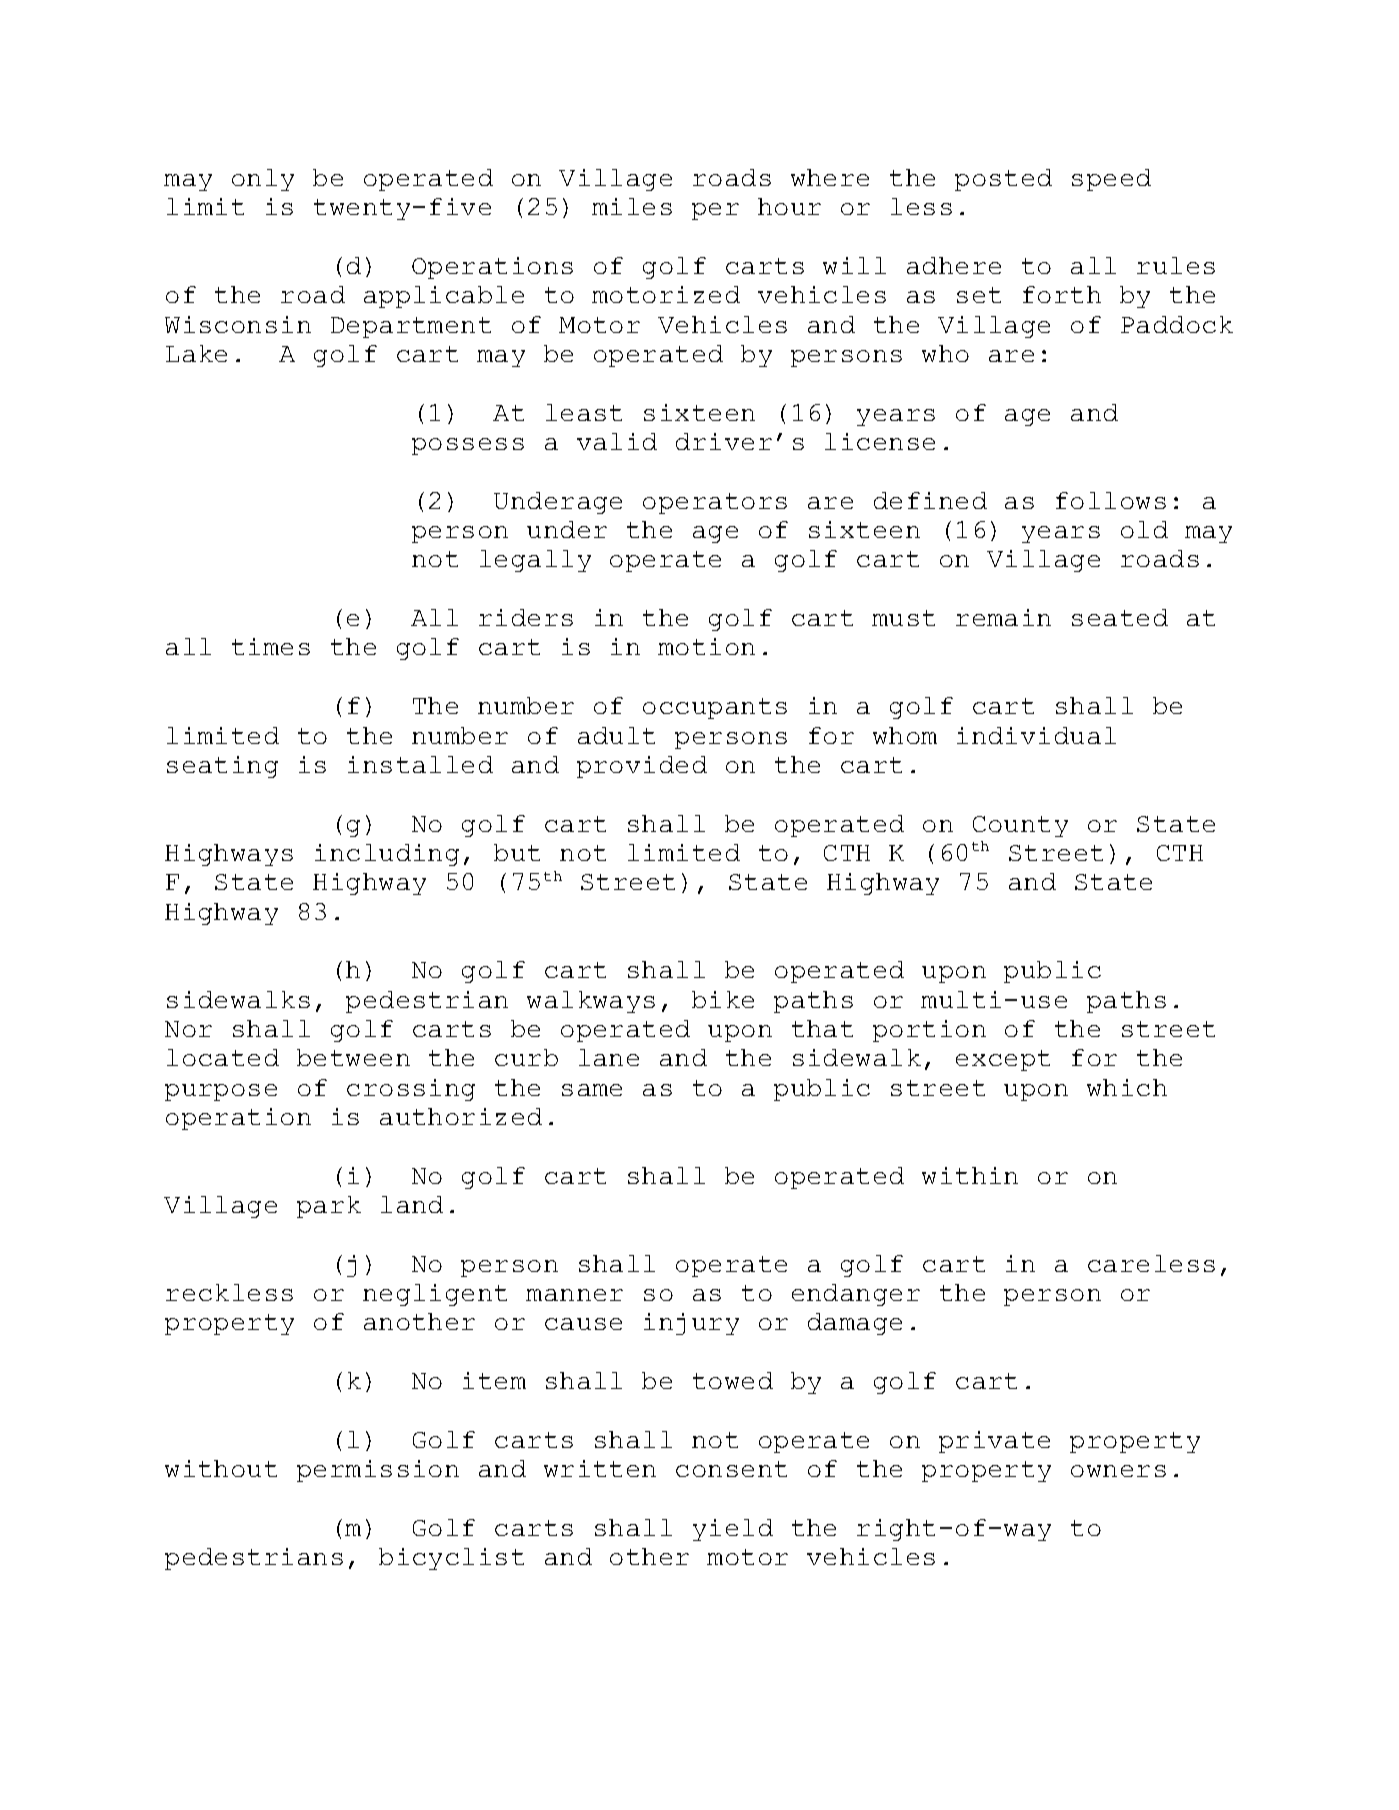  I want to click on remain, so click(1003, 617).
